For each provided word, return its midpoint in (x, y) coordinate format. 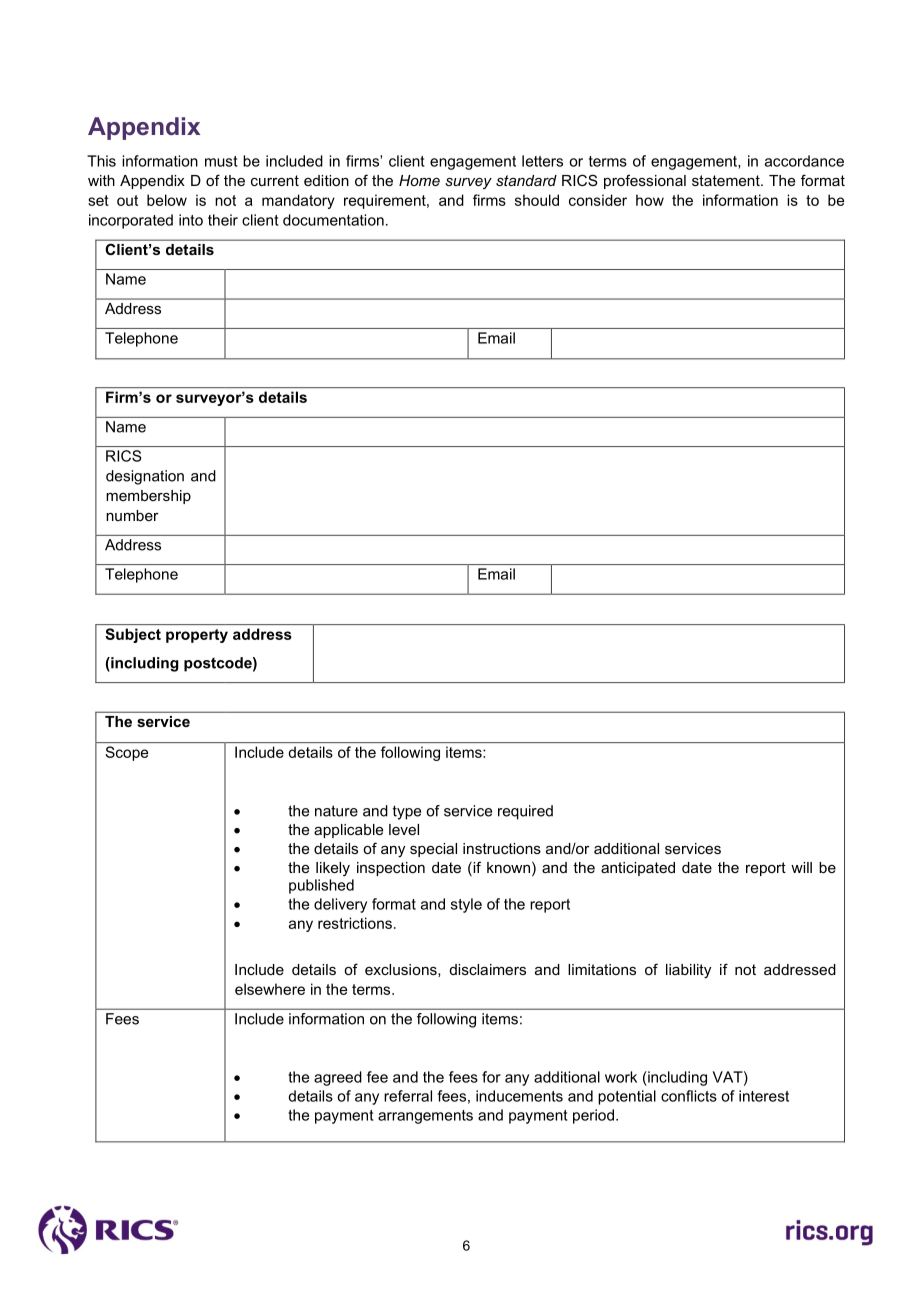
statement (727, 180)
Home (419, 180)
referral (408, 1096)
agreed (338, 1078)
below (167, 200)
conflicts (689, 1096)
